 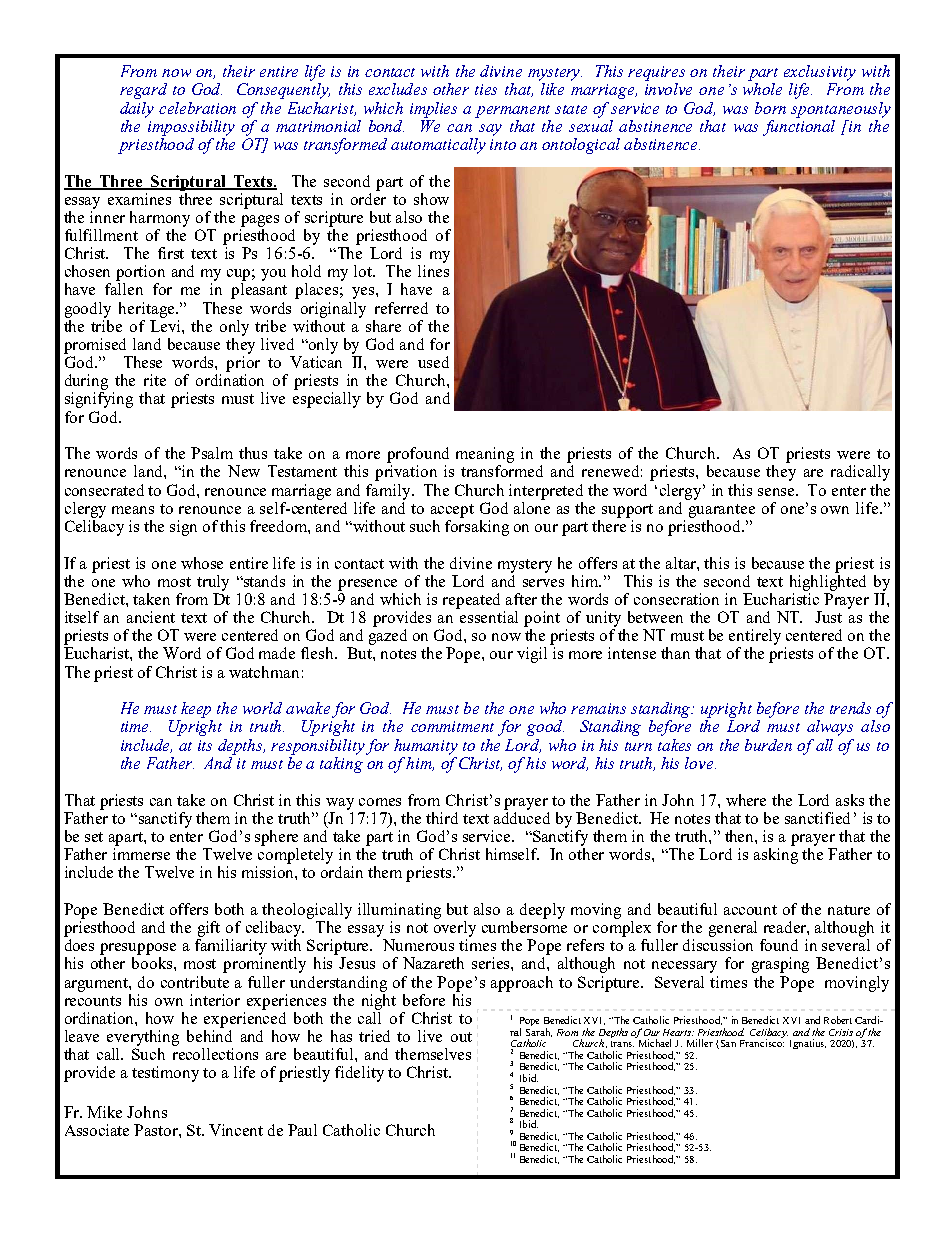 What do you see at coordinates (426, 747) in the image?
I see `humanity` at bounding box center [426, 747].
